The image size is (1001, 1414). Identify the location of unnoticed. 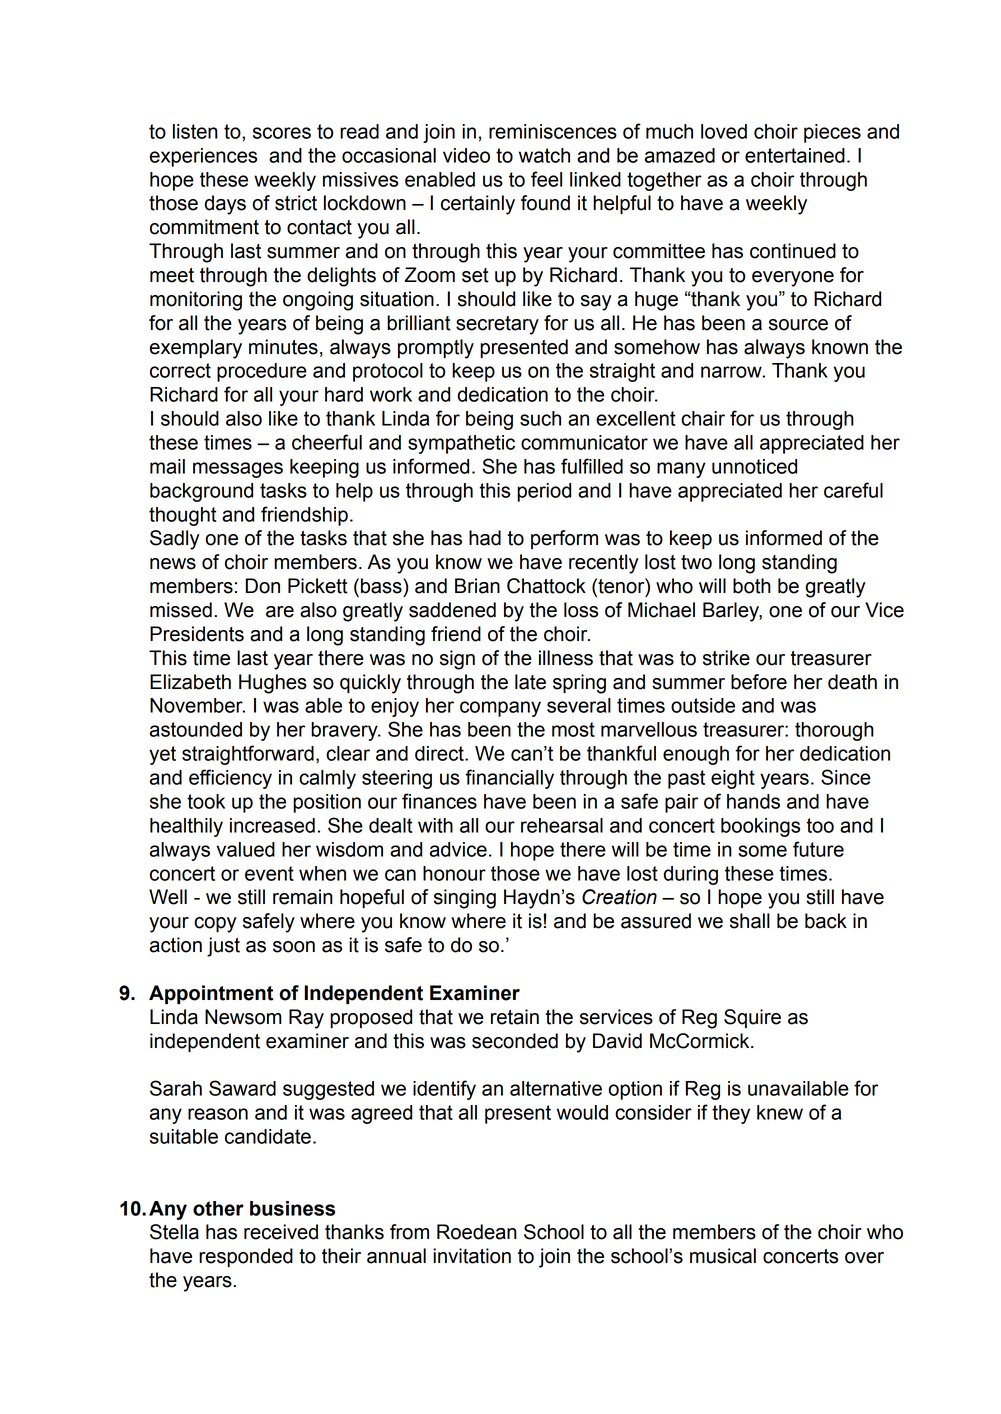
(754, 466).
